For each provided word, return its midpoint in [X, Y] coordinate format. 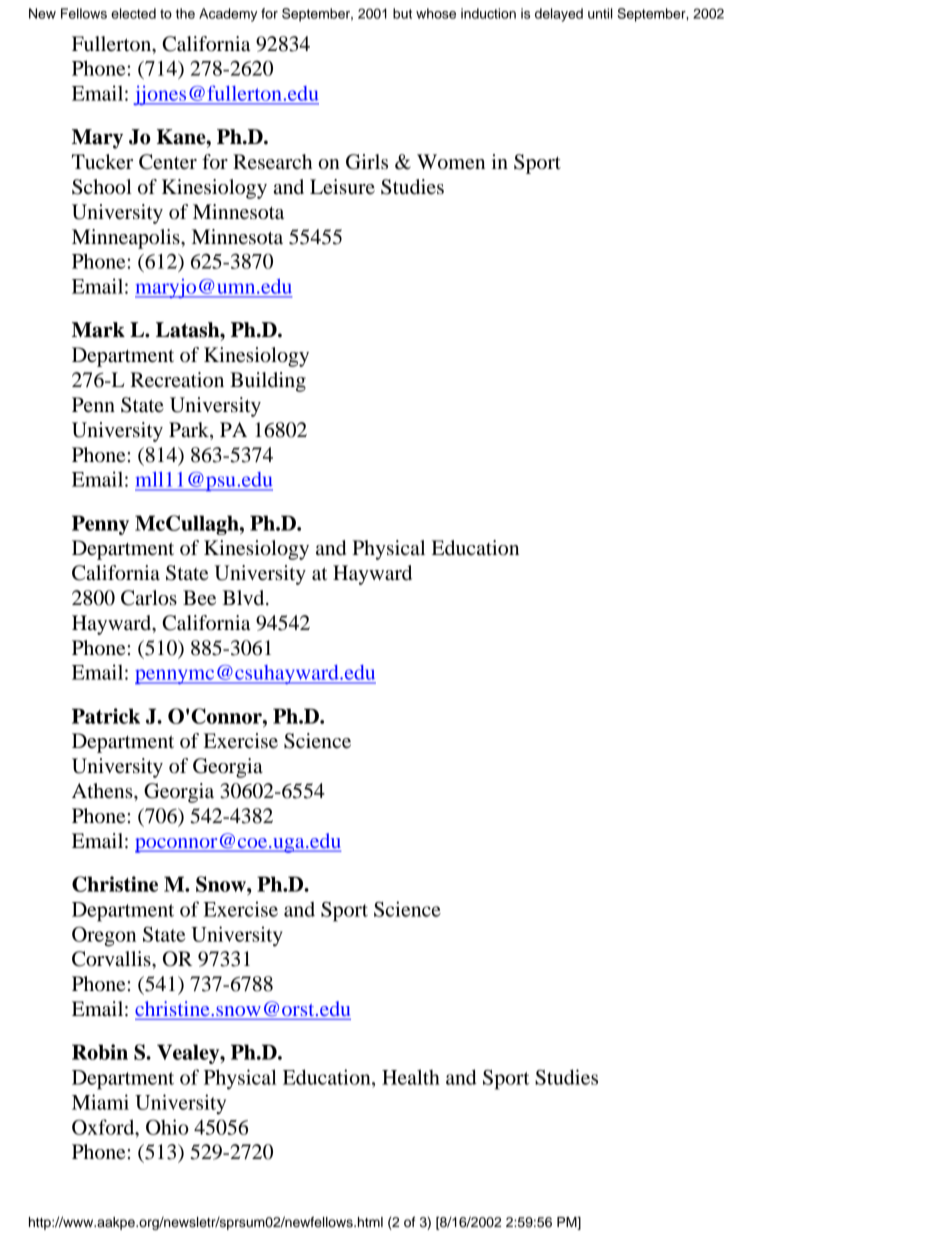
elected [133, 13]
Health [411, 1077]
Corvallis [112, 959]
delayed [559, 15]
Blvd [244, 598]
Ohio [167, 1127]
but [402, 13]
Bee [199, 598]
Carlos [149, 598]
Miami [100, 1102]
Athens [103, 791]
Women [451, 162]
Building [268, 382]
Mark [98, 330]
